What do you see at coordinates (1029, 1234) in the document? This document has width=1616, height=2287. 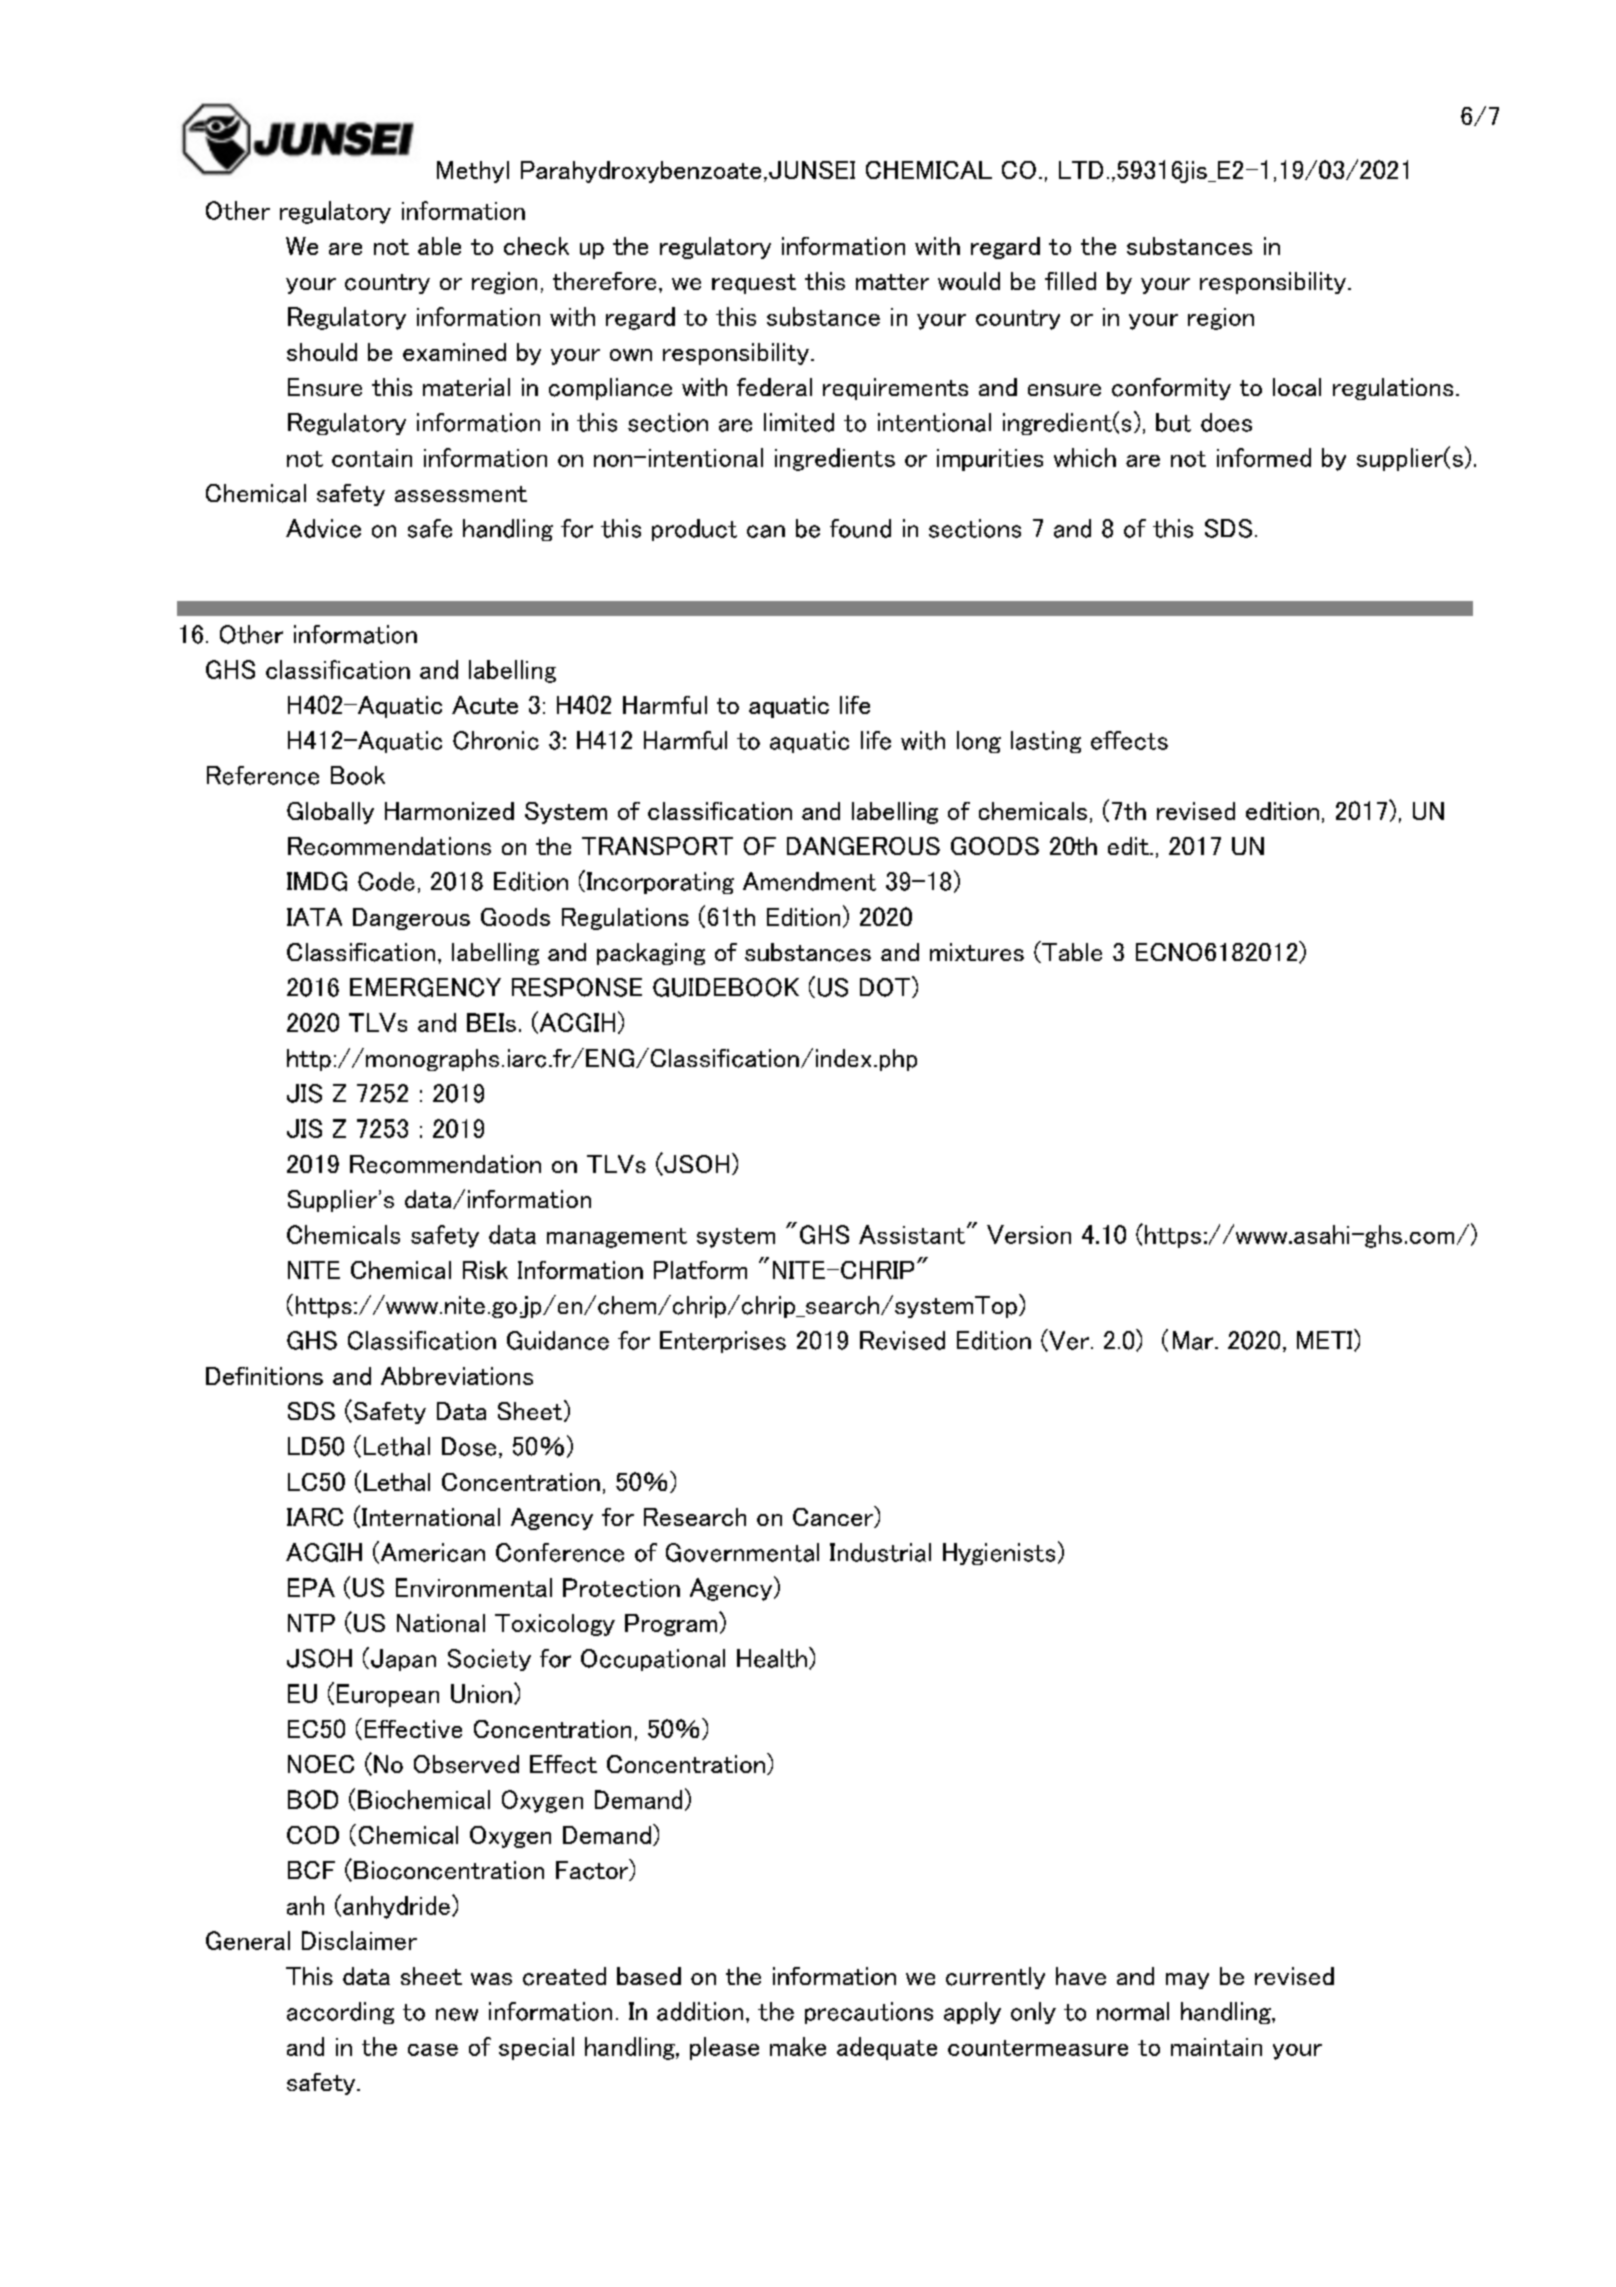 I see `Version` at bounding box center [1029, 1234].
